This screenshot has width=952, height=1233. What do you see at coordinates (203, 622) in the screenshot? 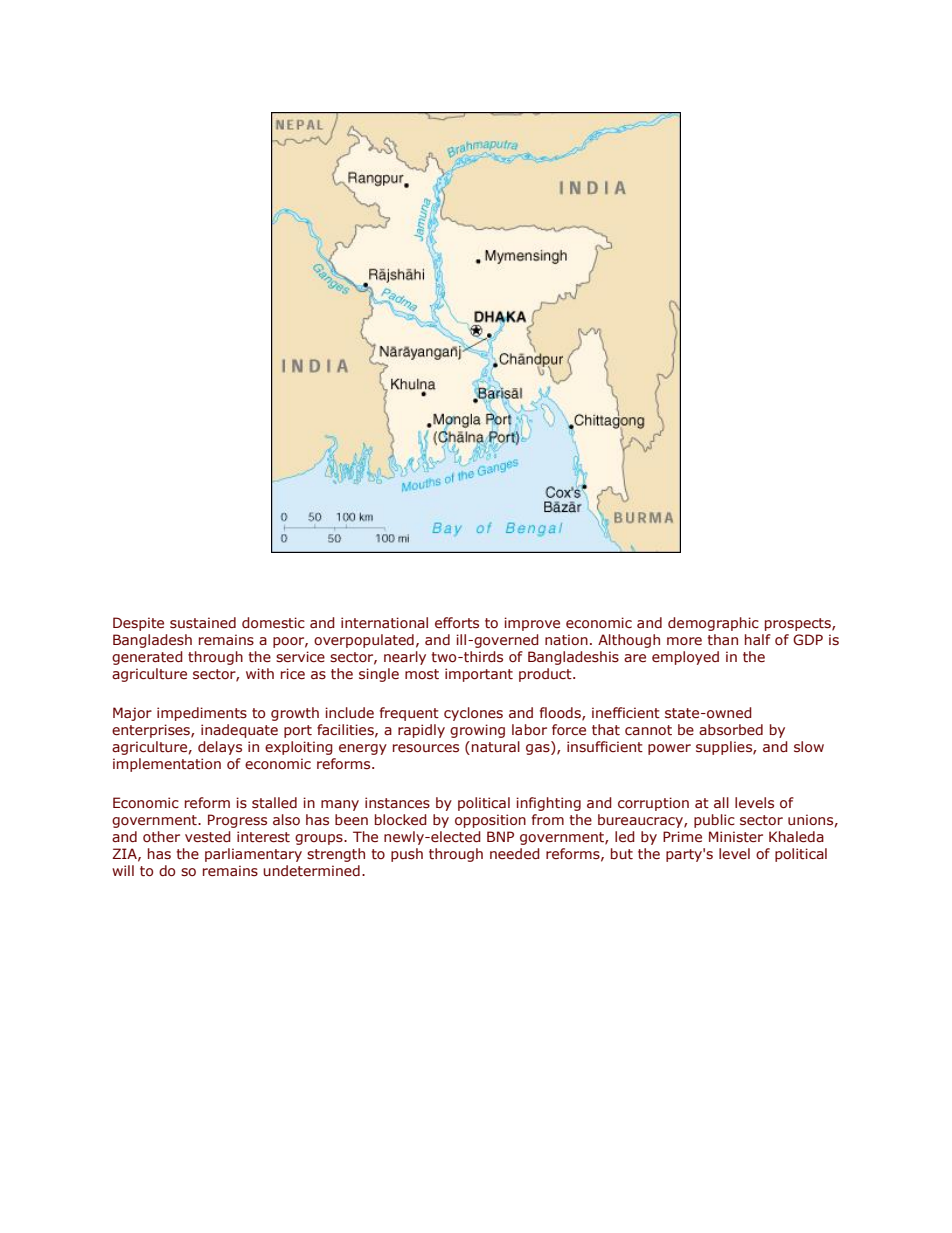
I see `sustained` at bounding box center [203, 622].
